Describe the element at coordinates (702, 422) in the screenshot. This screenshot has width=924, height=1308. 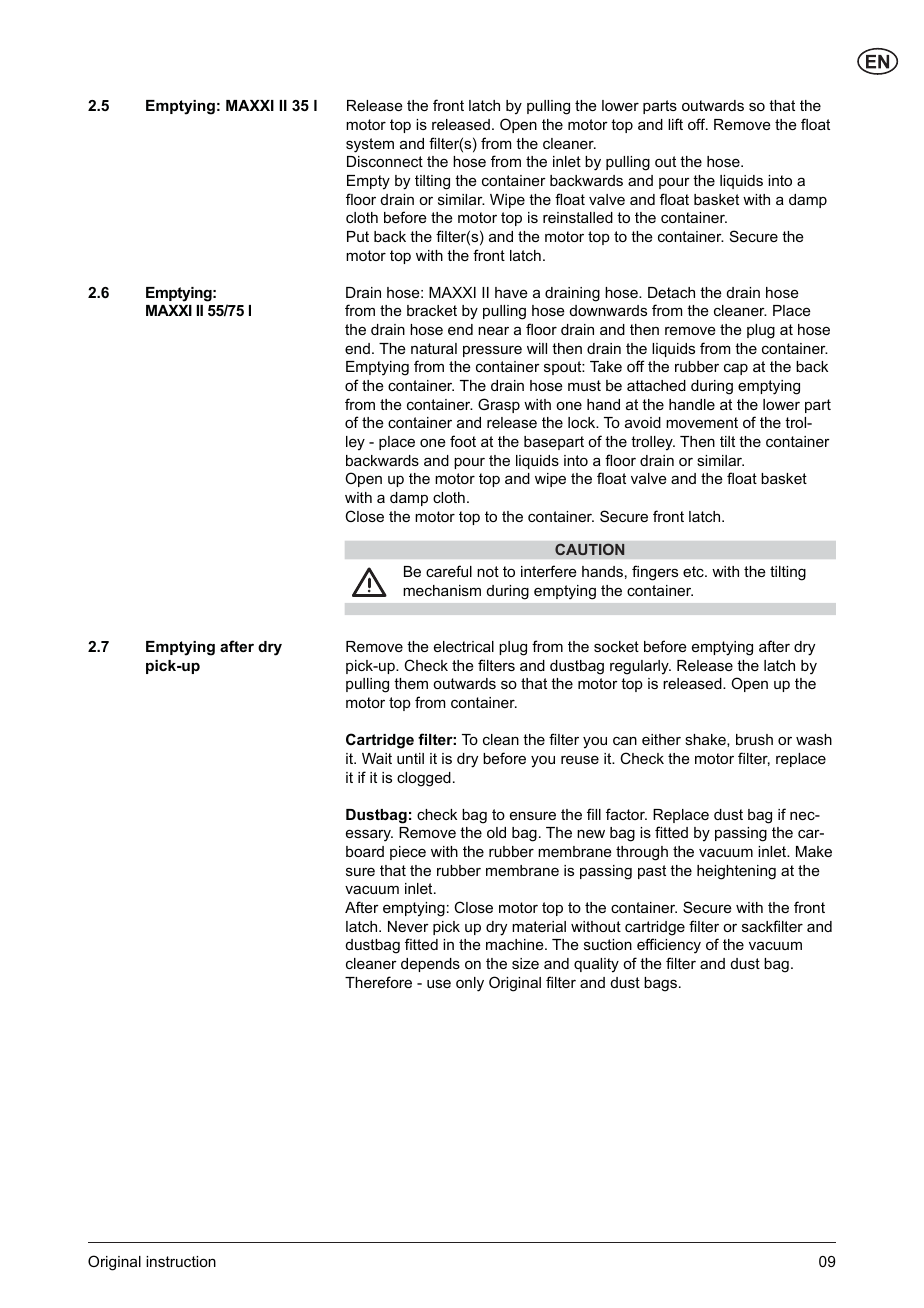
I see `movement` at that location.
